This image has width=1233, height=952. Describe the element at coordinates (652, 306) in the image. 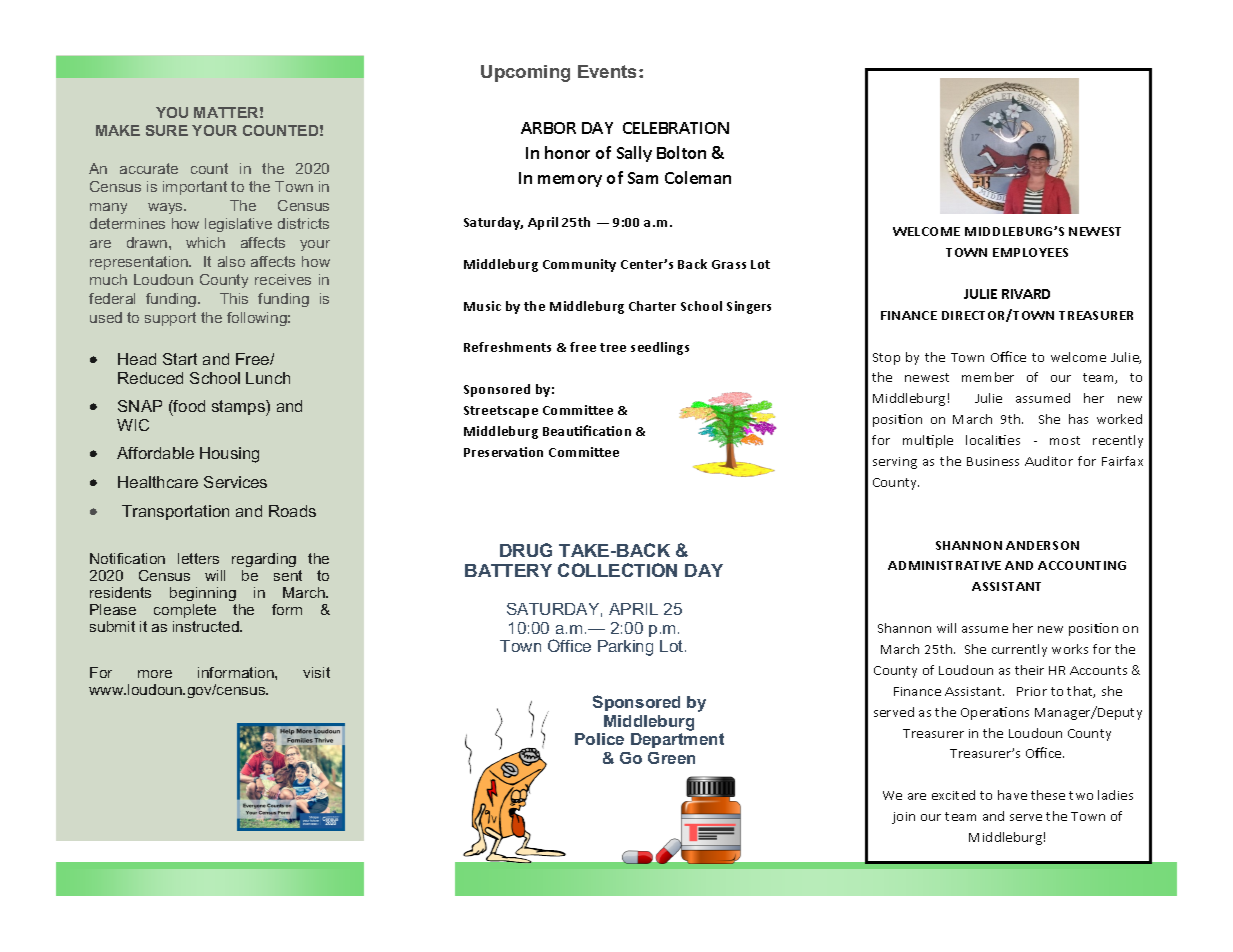

I see `Charter` at that location.
